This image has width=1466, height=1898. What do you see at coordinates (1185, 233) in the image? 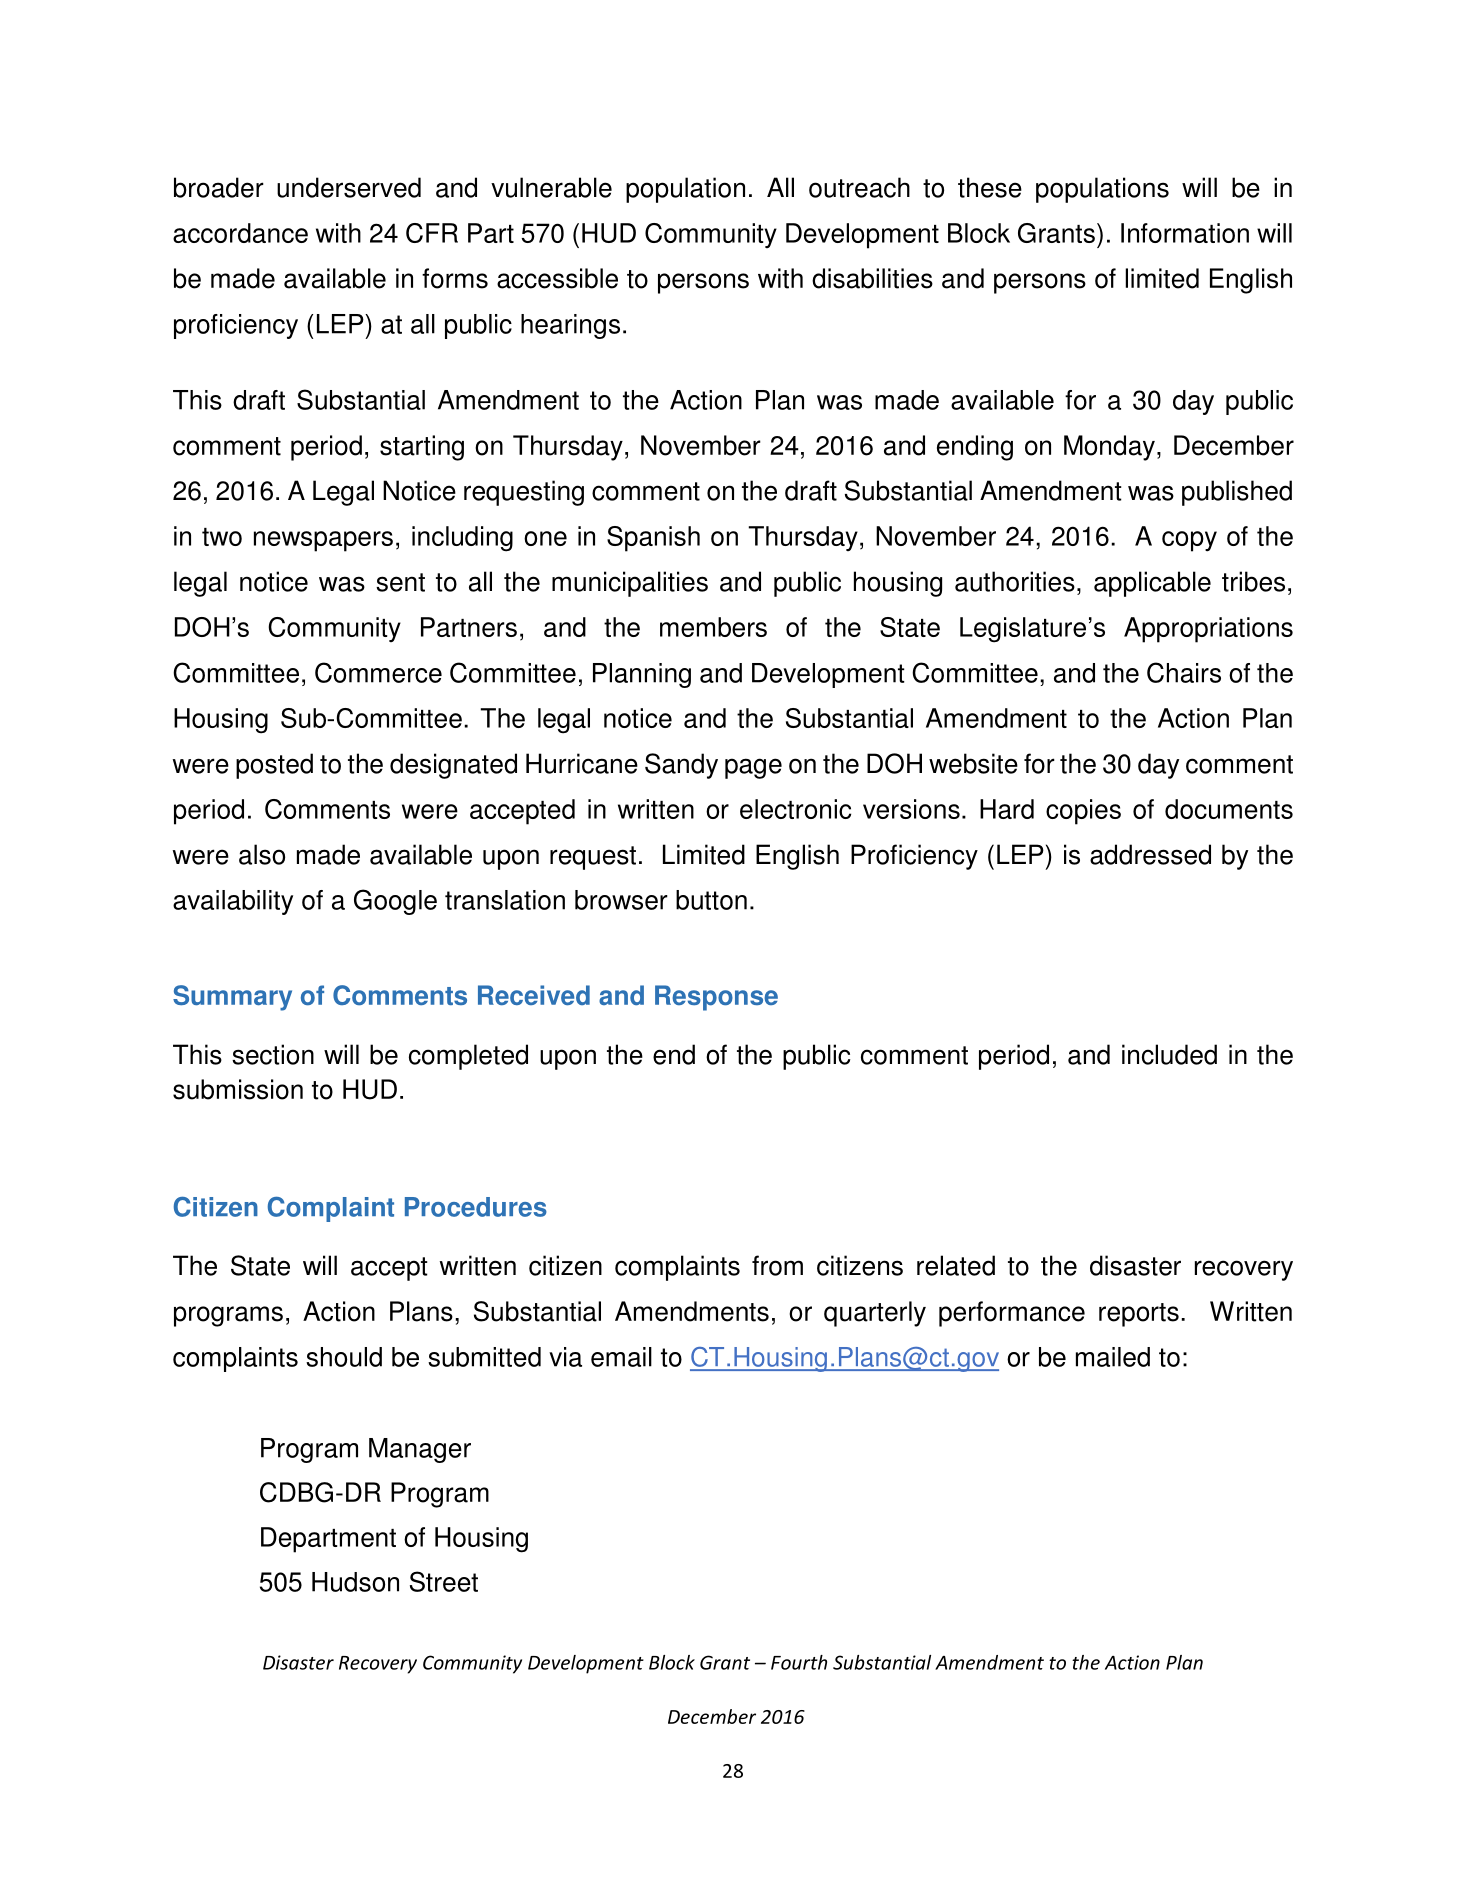
I see `Information` at bounding box center [1185, 233].
